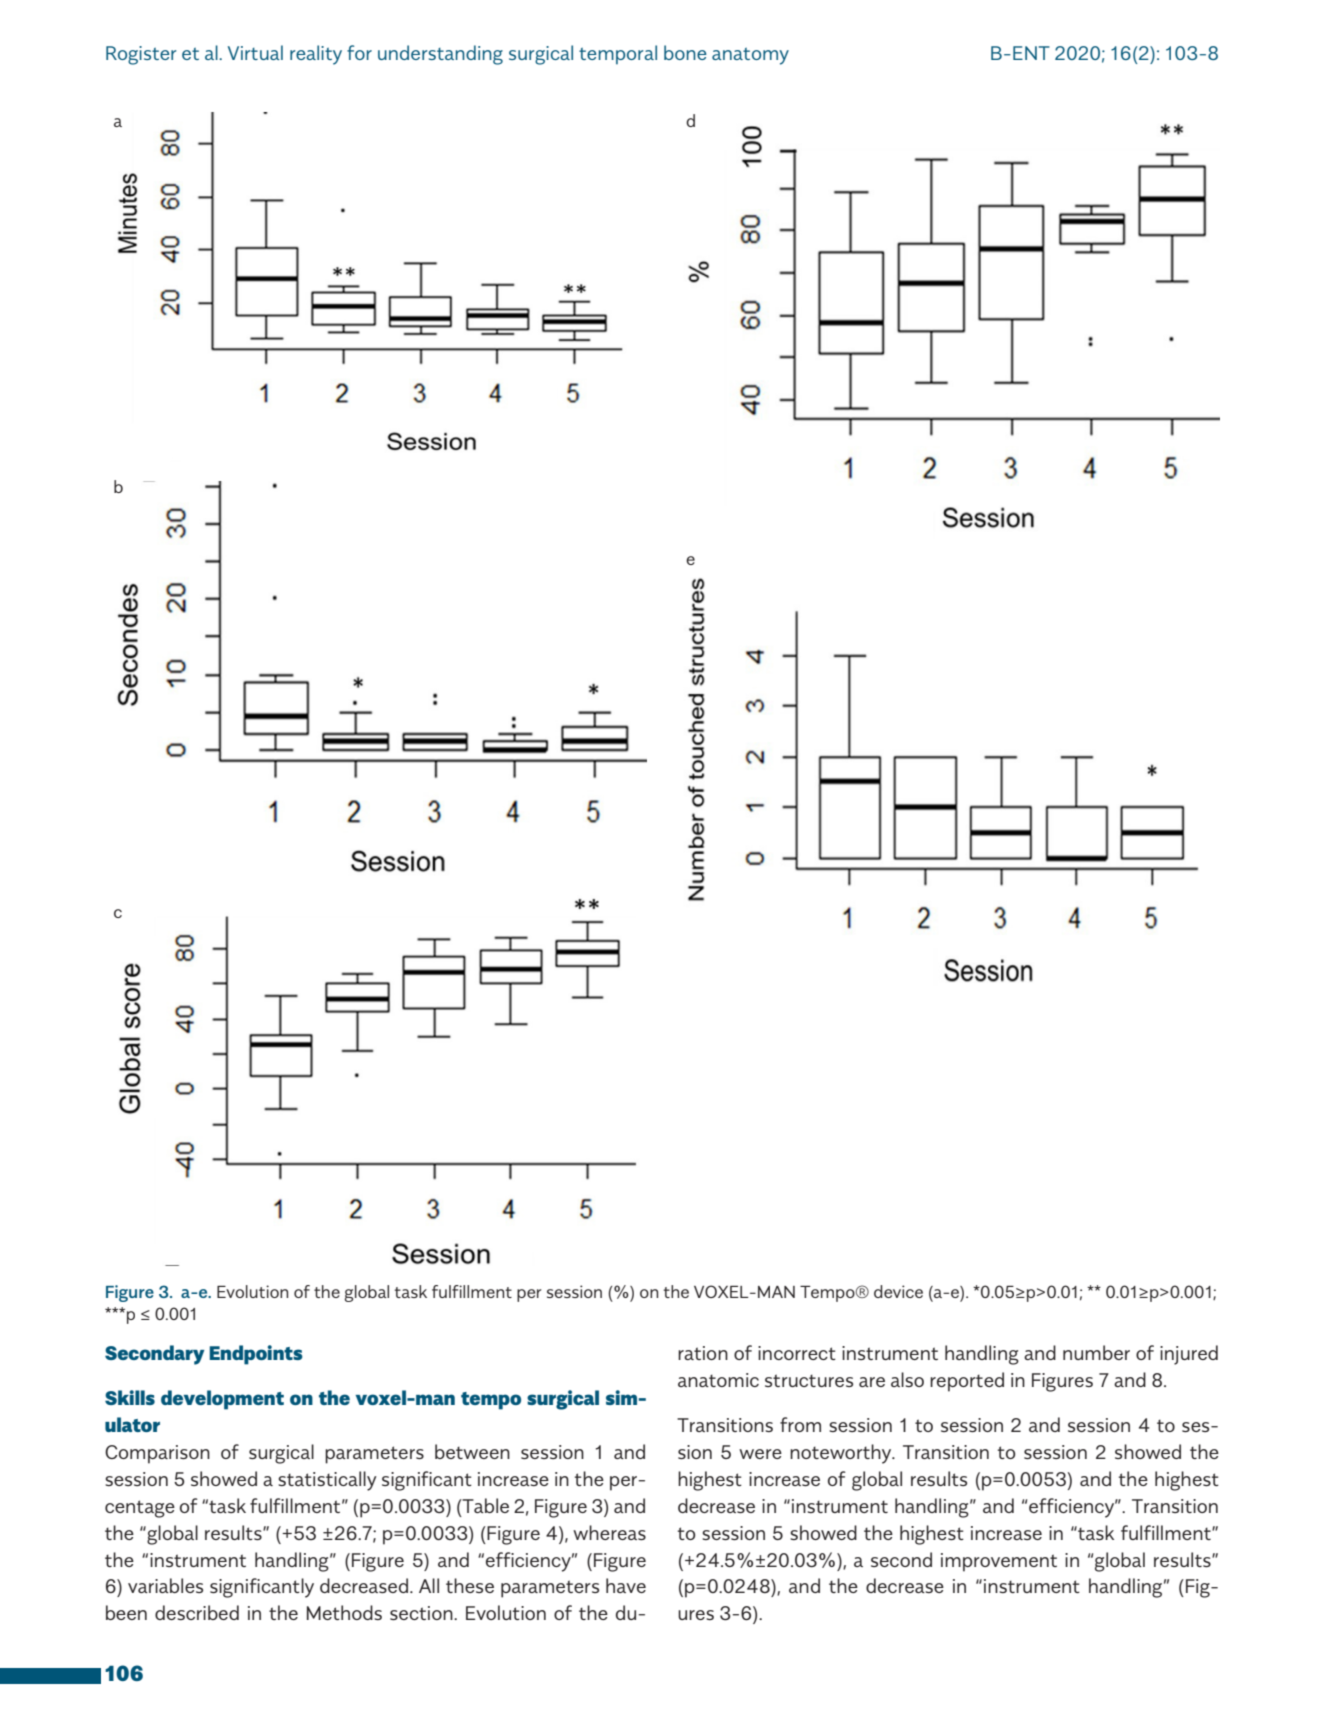  Describe the element at coordinates (797, 1353) in the document. I see `incorrect` at that location.
